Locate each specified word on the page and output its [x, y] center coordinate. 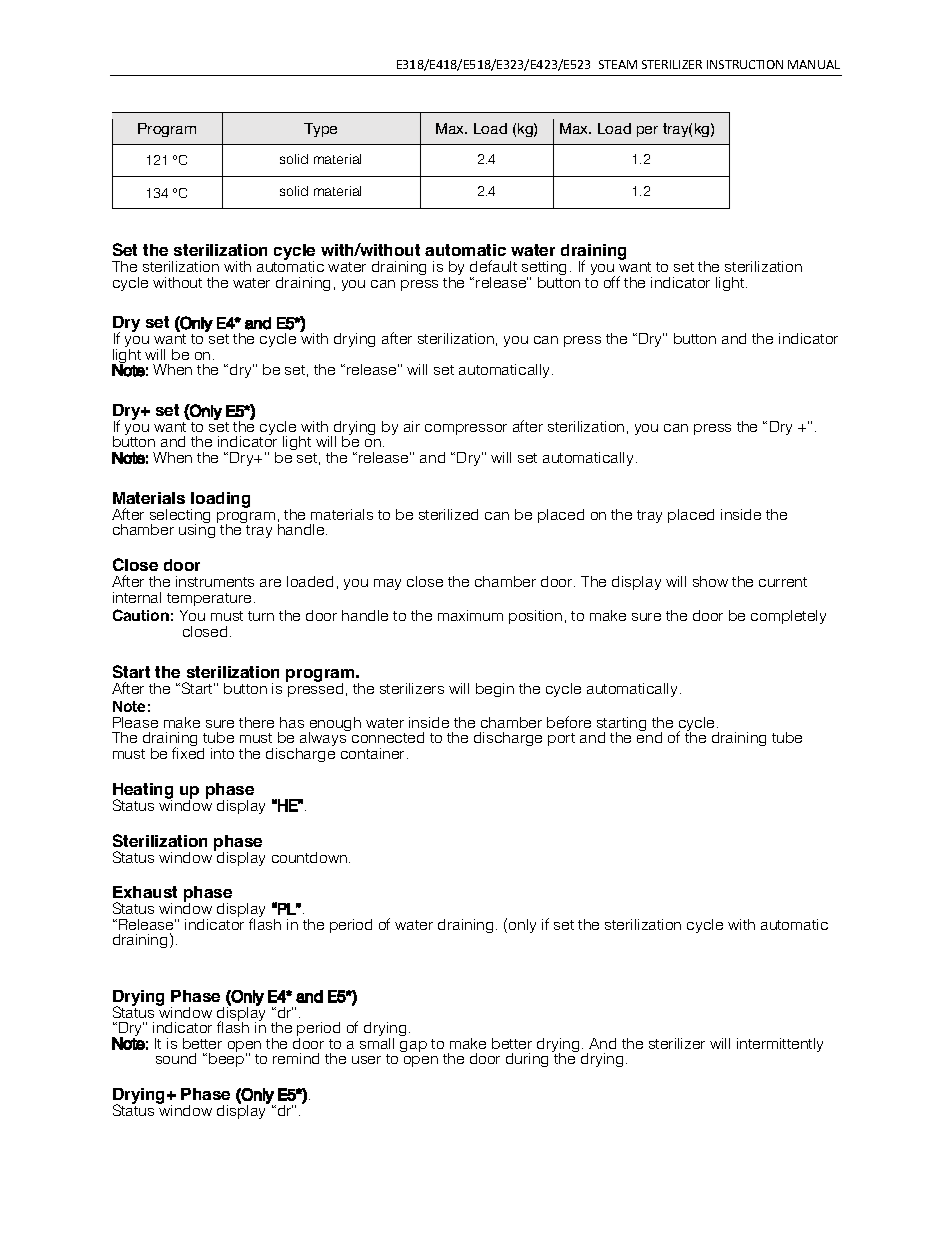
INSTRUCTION [745, 64]
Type [320, 130]
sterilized [448, 514]
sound [176, 1058]
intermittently [780, 1045]
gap [413, 1046]
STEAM [618, 64]
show [710, 581]
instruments [215, 581]
